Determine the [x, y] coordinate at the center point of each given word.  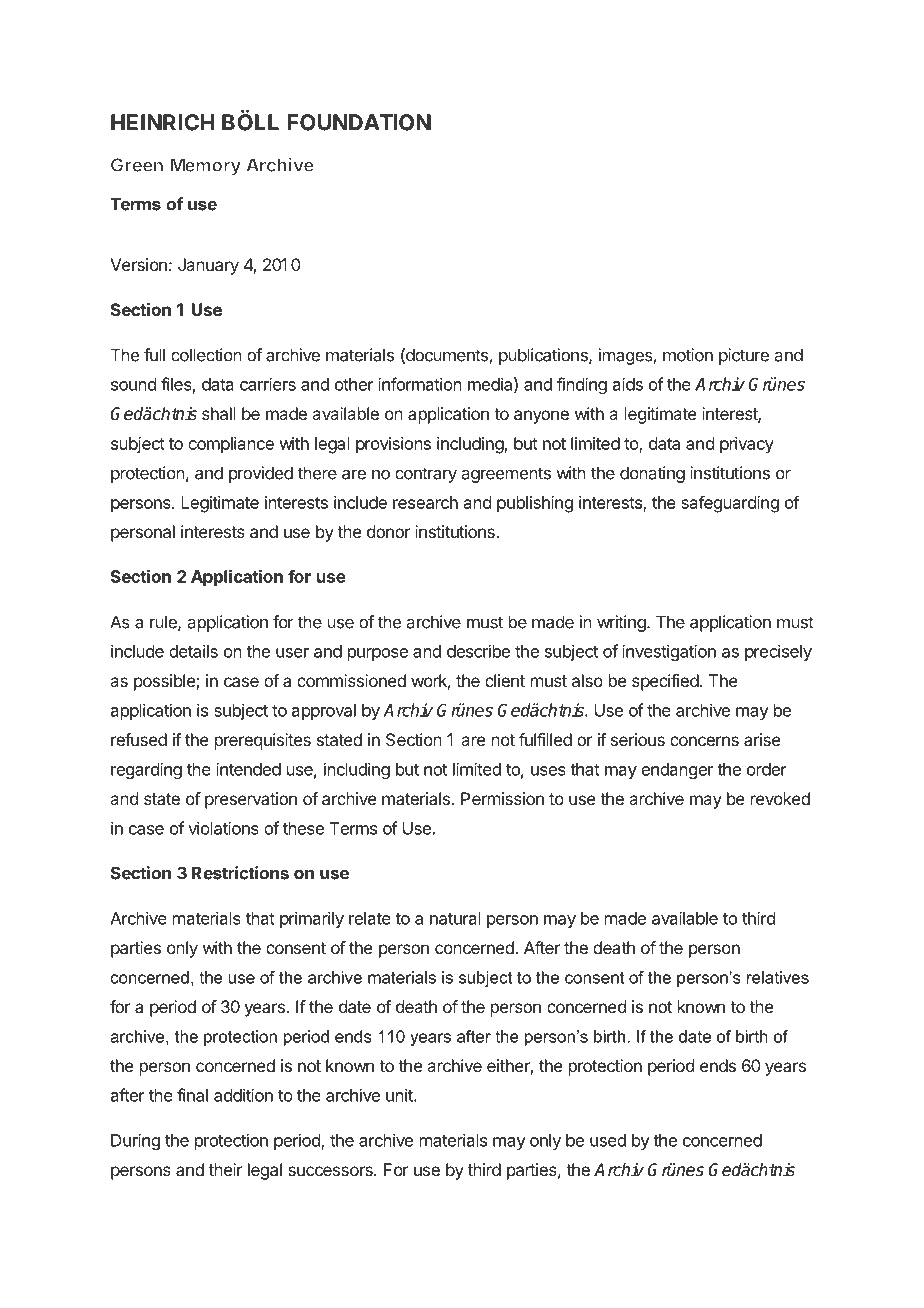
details [193, 651]
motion [688, 355]
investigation [669, 652]
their [226, 1169]
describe [478, 651]
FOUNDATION [359, 122]
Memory [205, 167]
